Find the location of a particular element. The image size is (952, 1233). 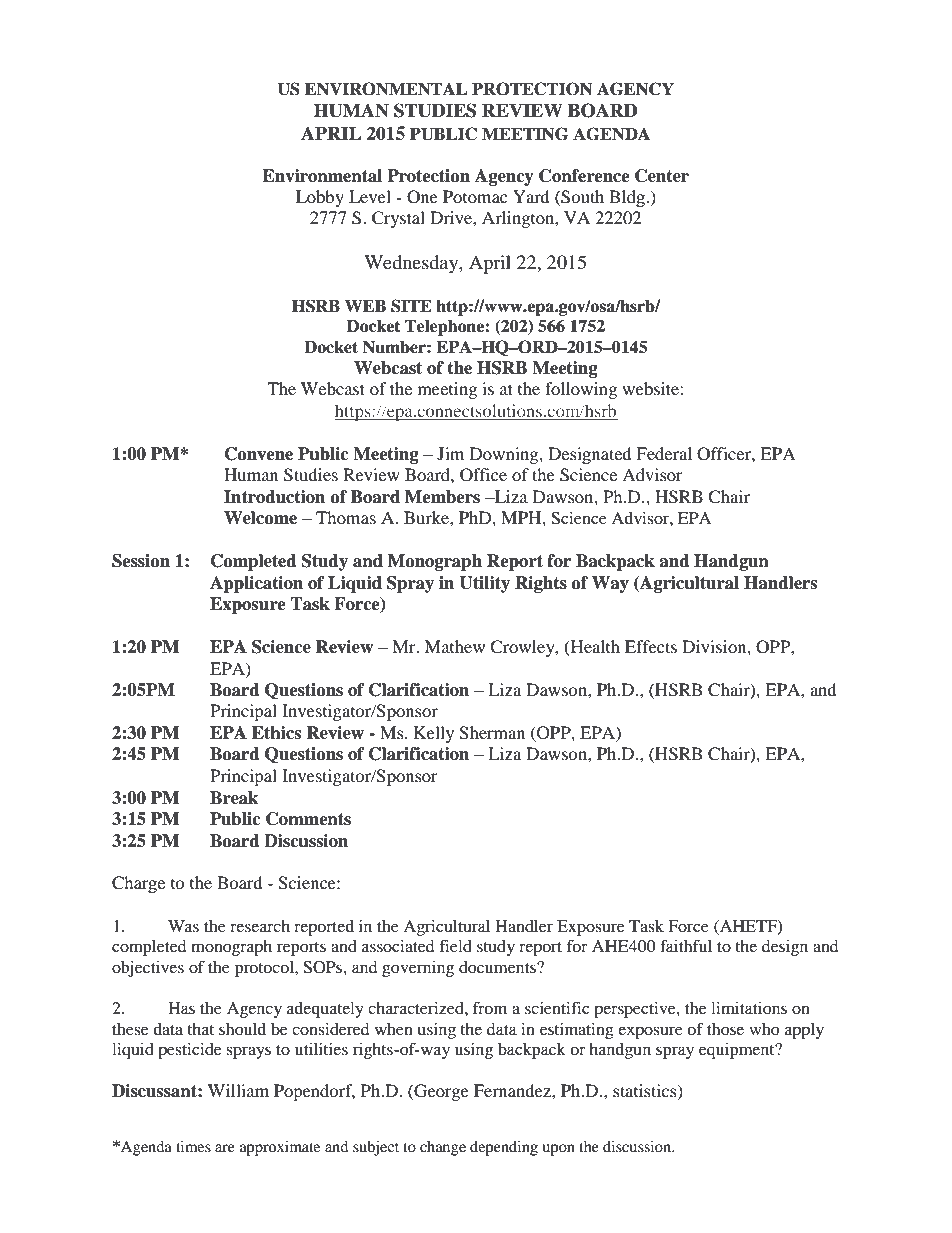

Members is located at coordinates (442, 497).
